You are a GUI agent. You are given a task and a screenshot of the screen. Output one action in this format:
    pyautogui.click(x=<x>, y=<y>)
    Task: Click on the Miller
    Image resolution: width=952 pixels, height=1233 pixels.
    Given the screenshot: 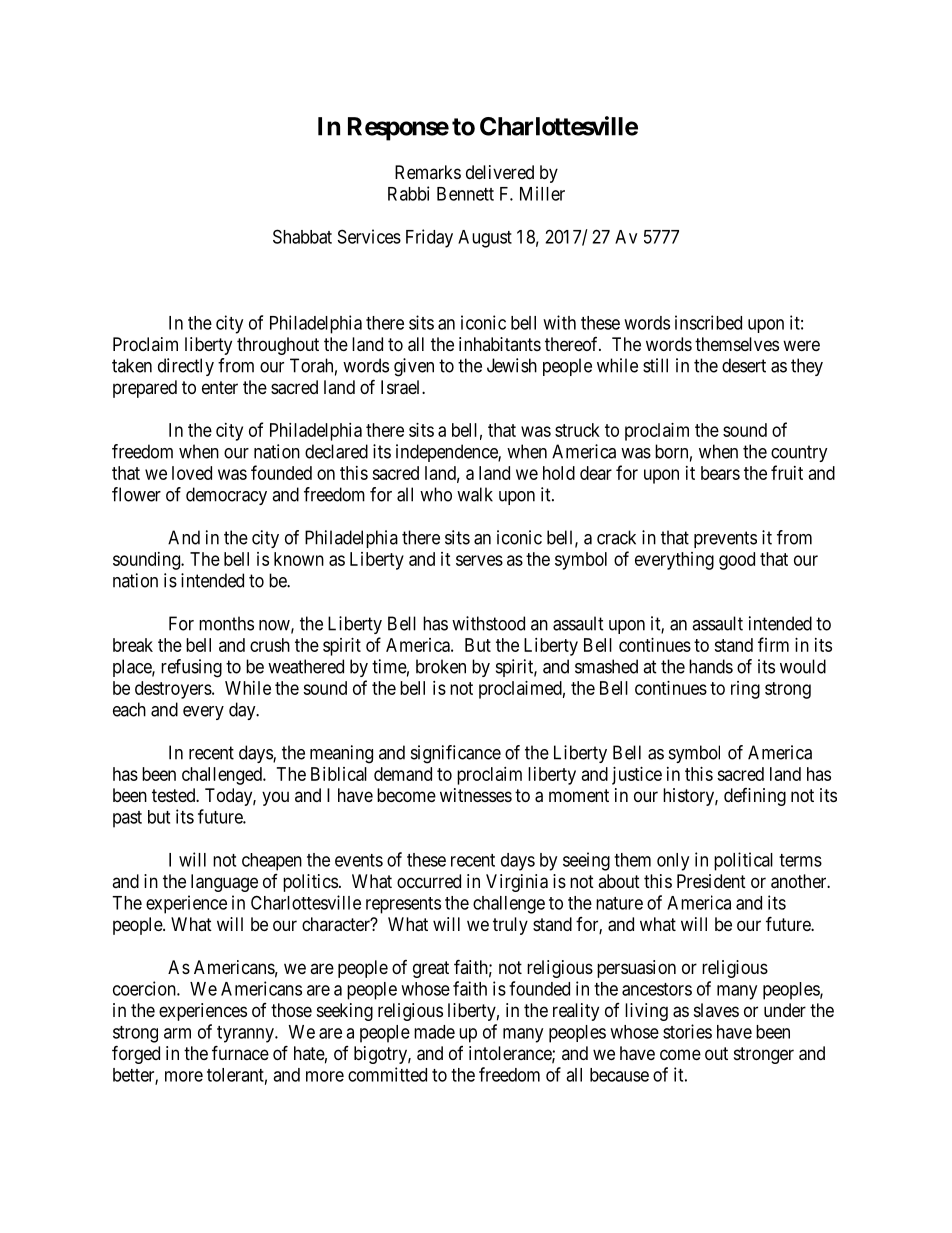 What is the action you would take?
    pyautogui.click(x=542, y=193)
